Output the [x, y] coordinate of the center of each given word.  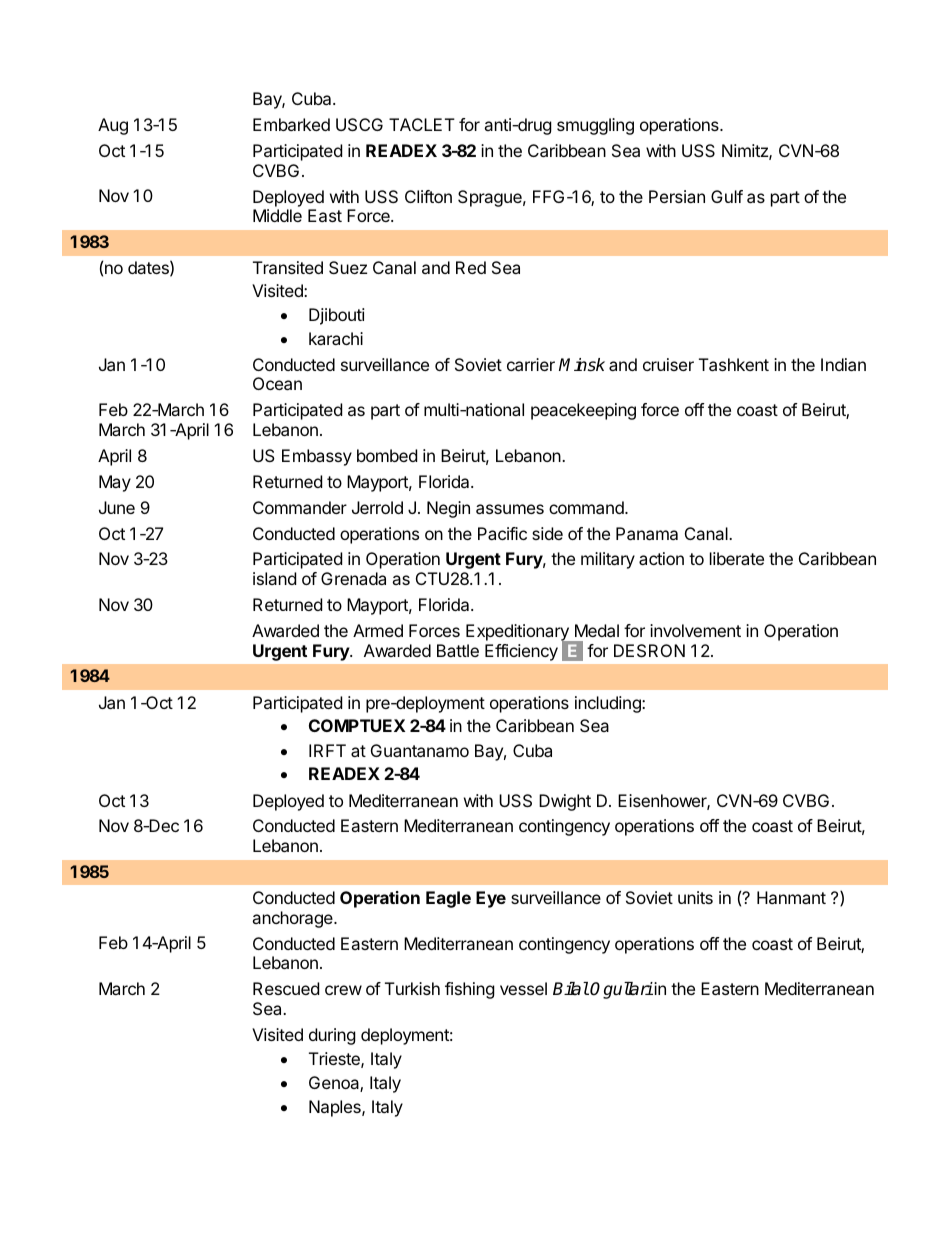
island [274, 578]
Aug [113, 126]
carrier [531, 364]
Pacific [502, 533]
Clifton [428, 196]
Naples [336, 1108]
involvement [695, 630]
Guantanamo [420, 750]
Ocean [277, 383]
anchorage [293, 919]
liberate [737, 558]
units [695, 897]
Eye [491, 899]
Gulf [727, 196]
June [117, 507]
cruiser [668, 364]
